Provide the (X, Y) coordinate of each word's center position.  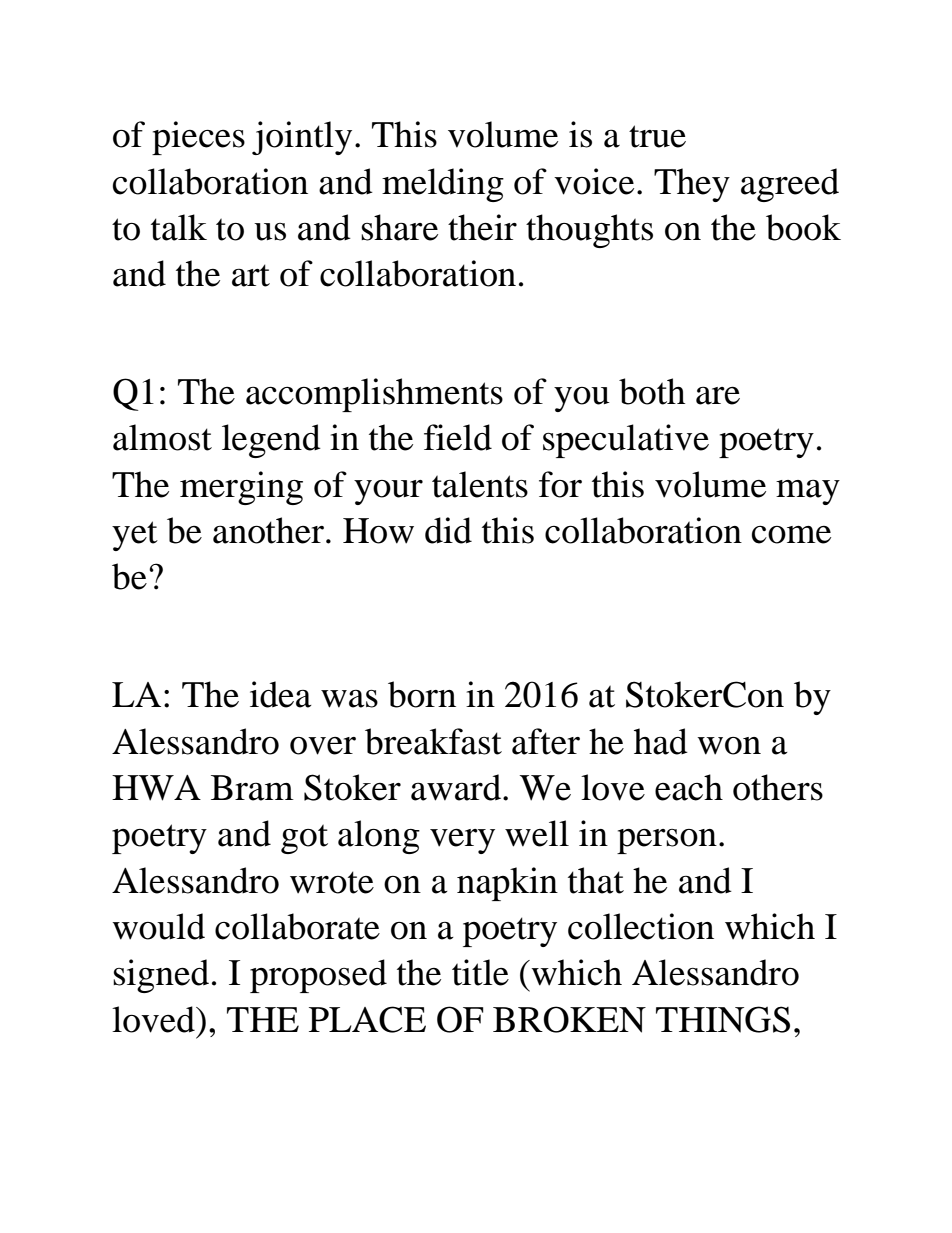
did (448, 530)
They (692, 185)
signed (161, 976)
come (791, 535)
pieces (198, 138)
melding (443, 185)
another (268, 530)
